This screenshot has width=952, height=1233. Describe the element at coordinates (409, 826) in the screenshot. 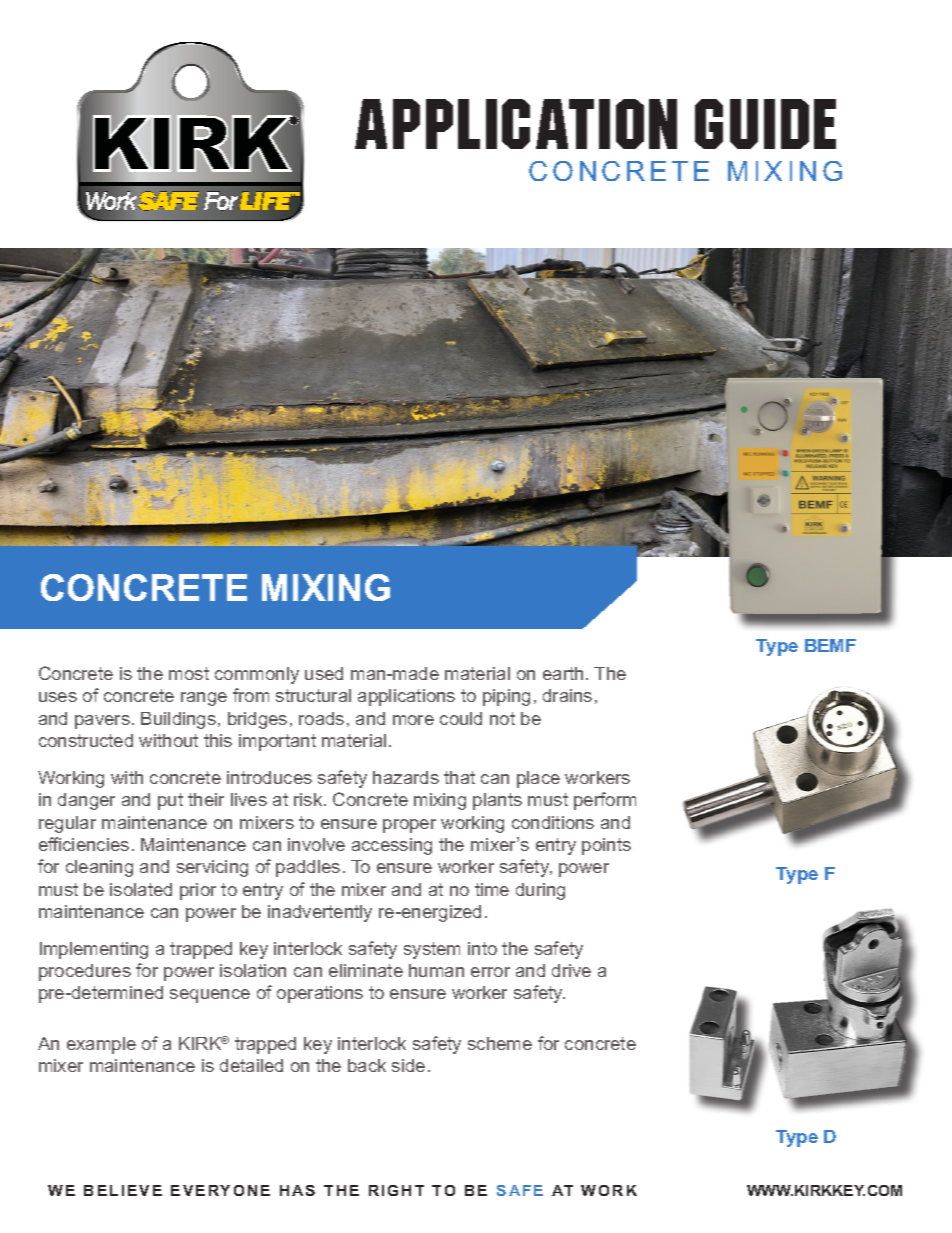

I see `proper` at that location.
